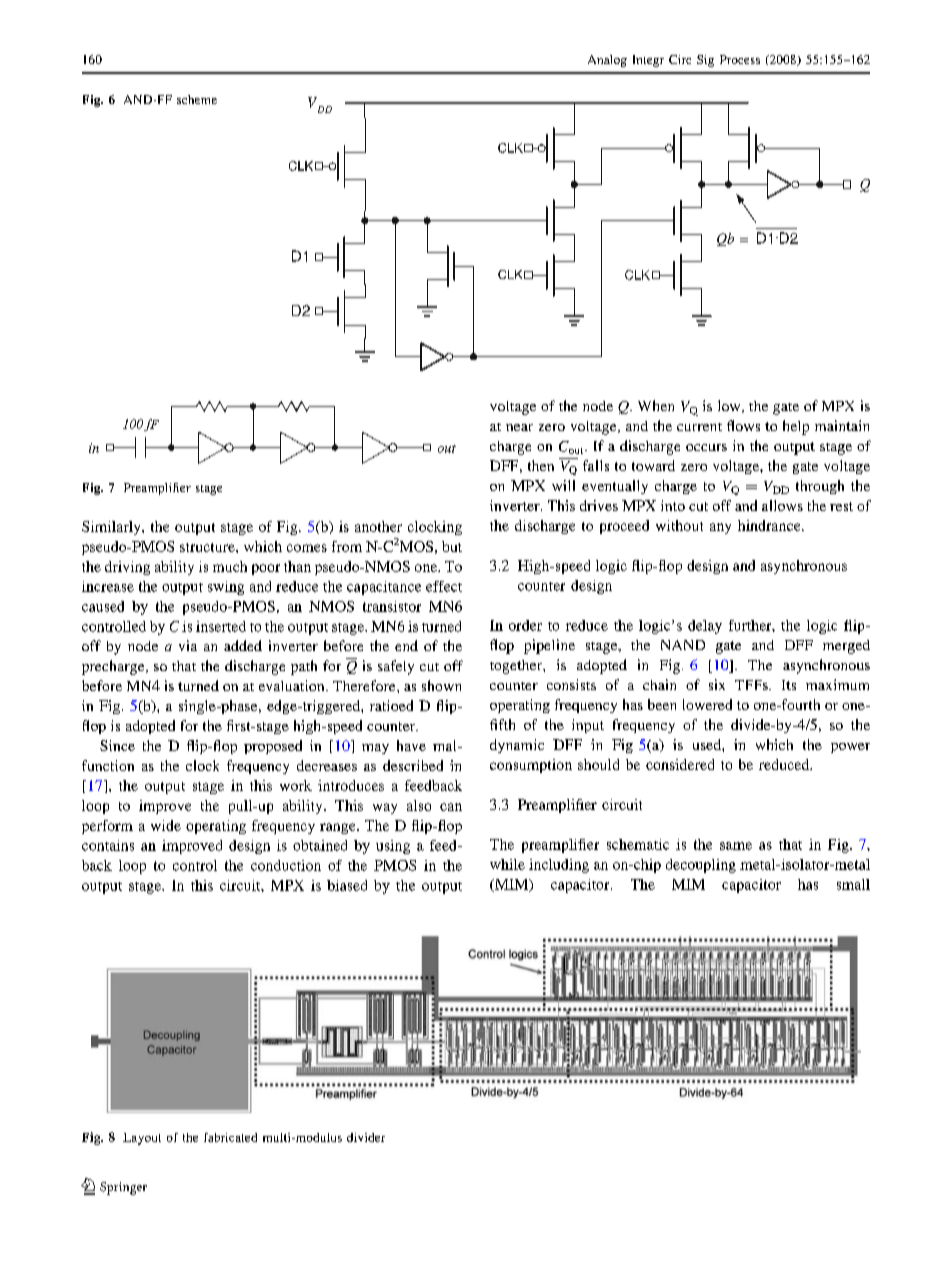 The image size is (952, 1265). Describe the element at coordinates (444, 586) in the page. I see `effect` at that location.
